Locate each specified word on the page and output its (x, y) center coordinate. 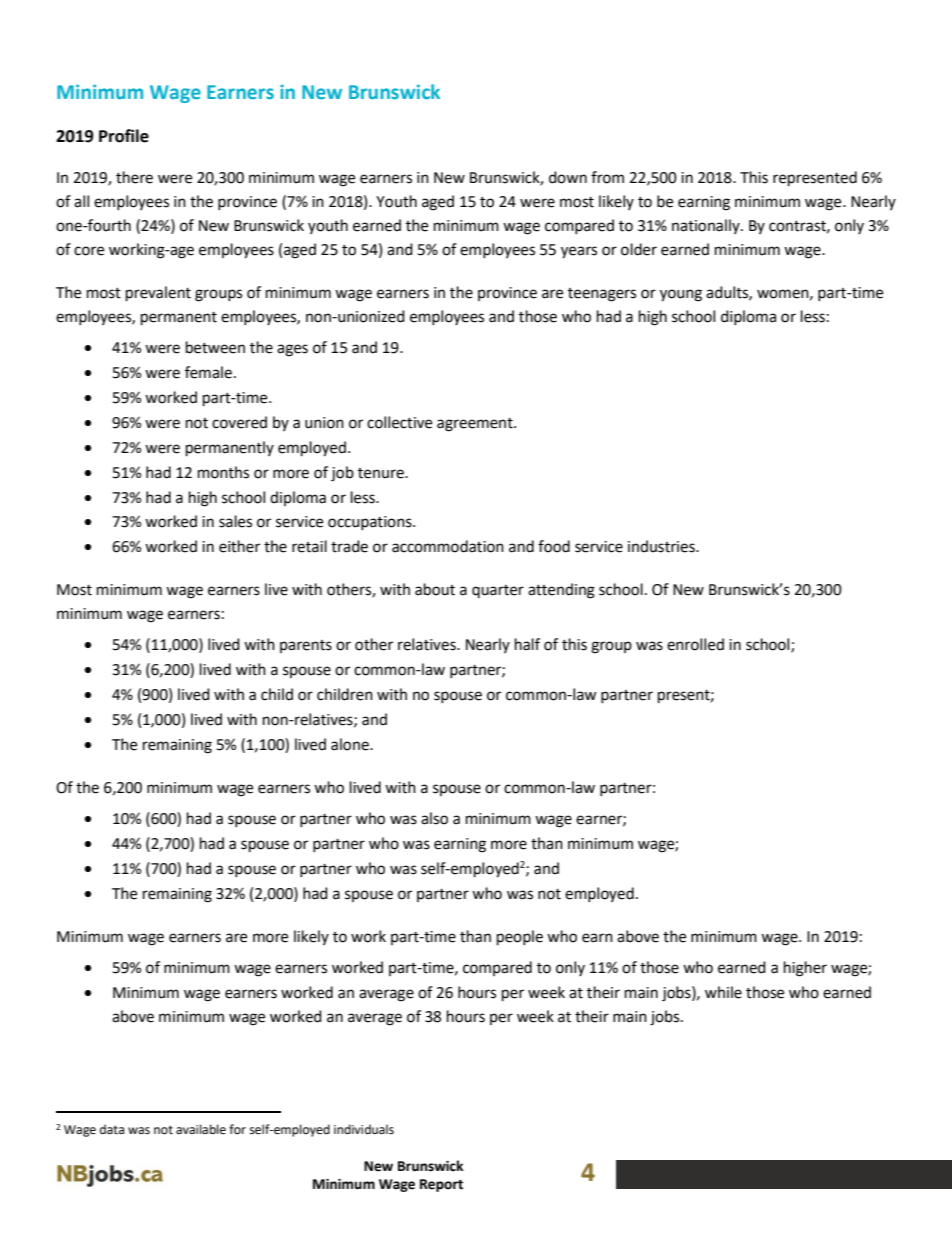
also (434, 818)
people (520, 938)
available (201, 1129)
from (607, 177)
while (723, 992)
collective (399, 422)
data (112, 1129)
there (134, 177)
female (208, 372)
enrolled (695, 644)
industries (662, 546)
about (435, 589)
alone (351, 744)
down (568, 177)
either (239, 546)
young (681, 295)
